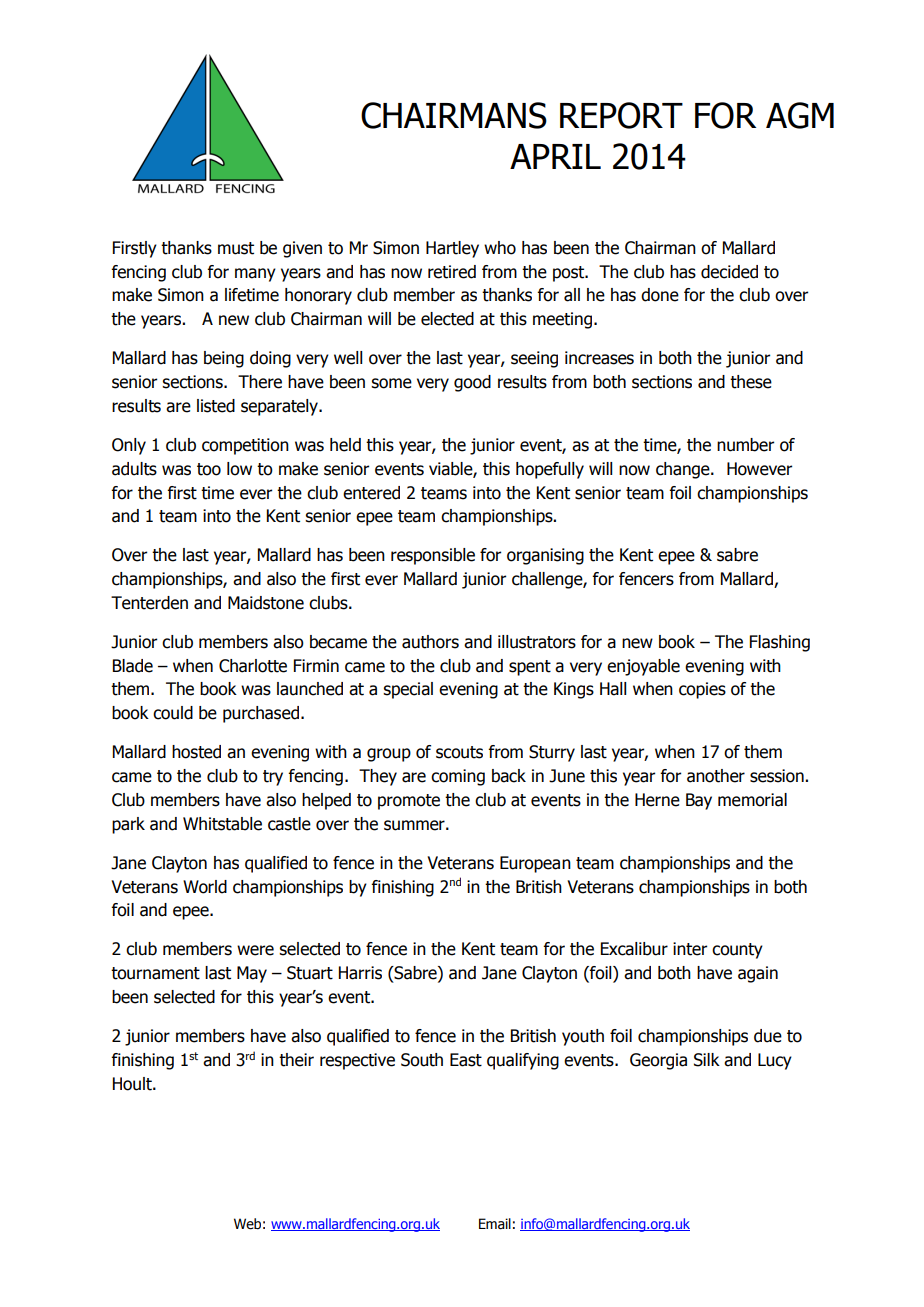  Describe the element at coordinates (409, 802) in the document. I see `promote` at that location.
